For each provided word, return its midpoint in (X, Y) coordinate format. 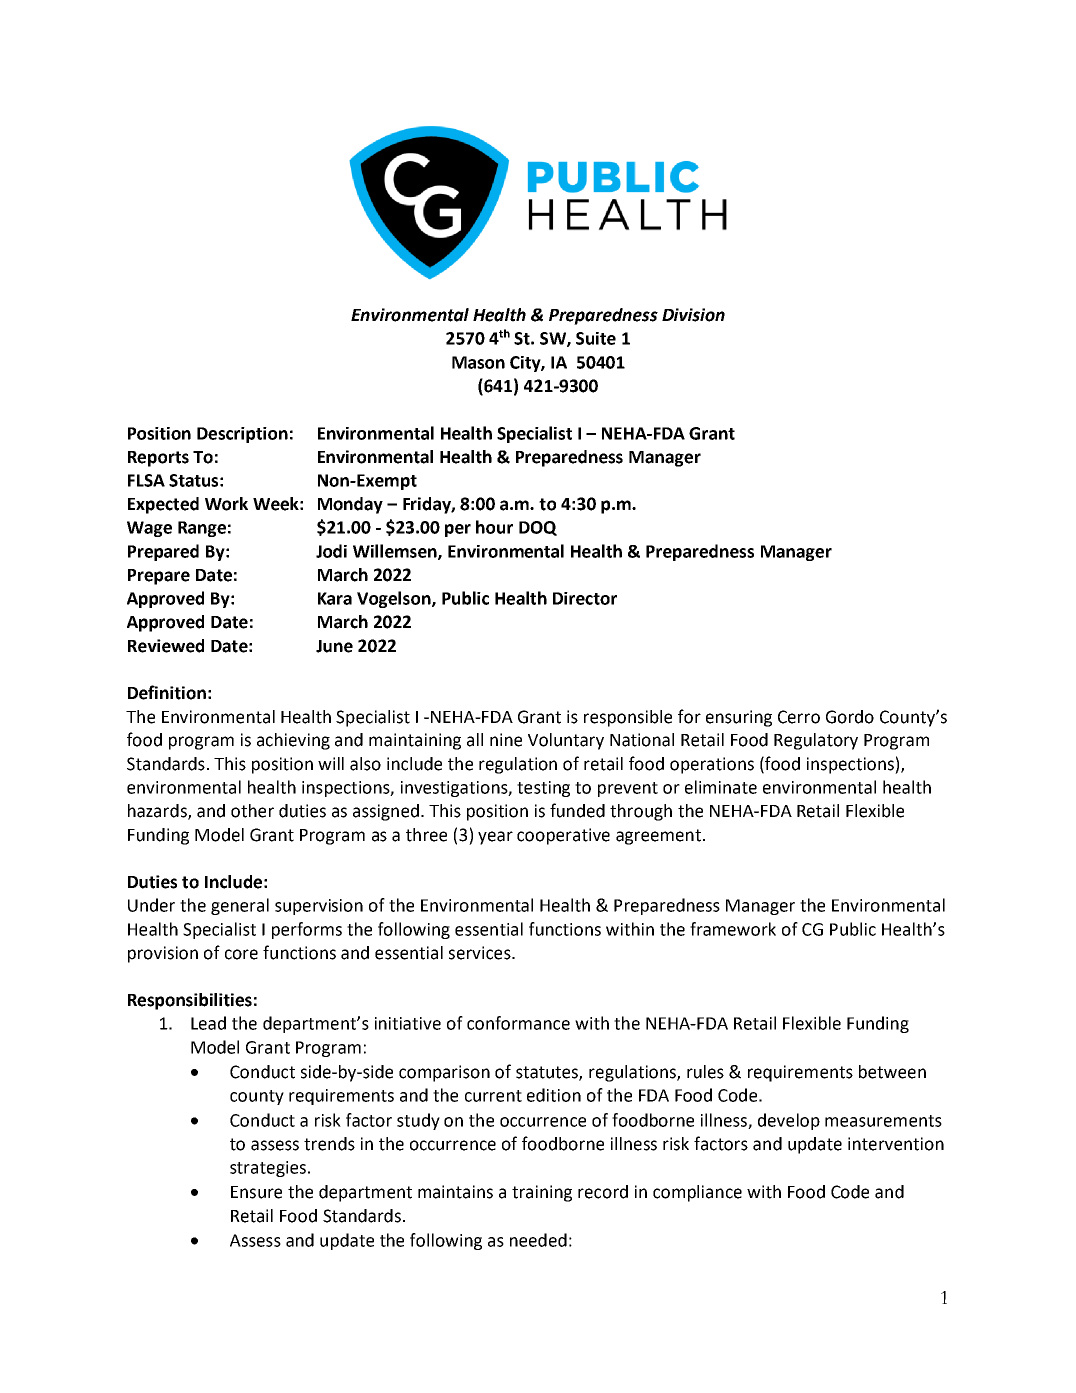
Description (242, 435)
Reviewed (166, 646)
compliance (697, 1193)
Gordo (850, 717)
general (240, 906)
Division (693, 315)
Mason (478, 362)
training (542, 1193)
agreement (658, 837)
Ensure (256, 1192)
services (481, 953)
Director (585, 598)
